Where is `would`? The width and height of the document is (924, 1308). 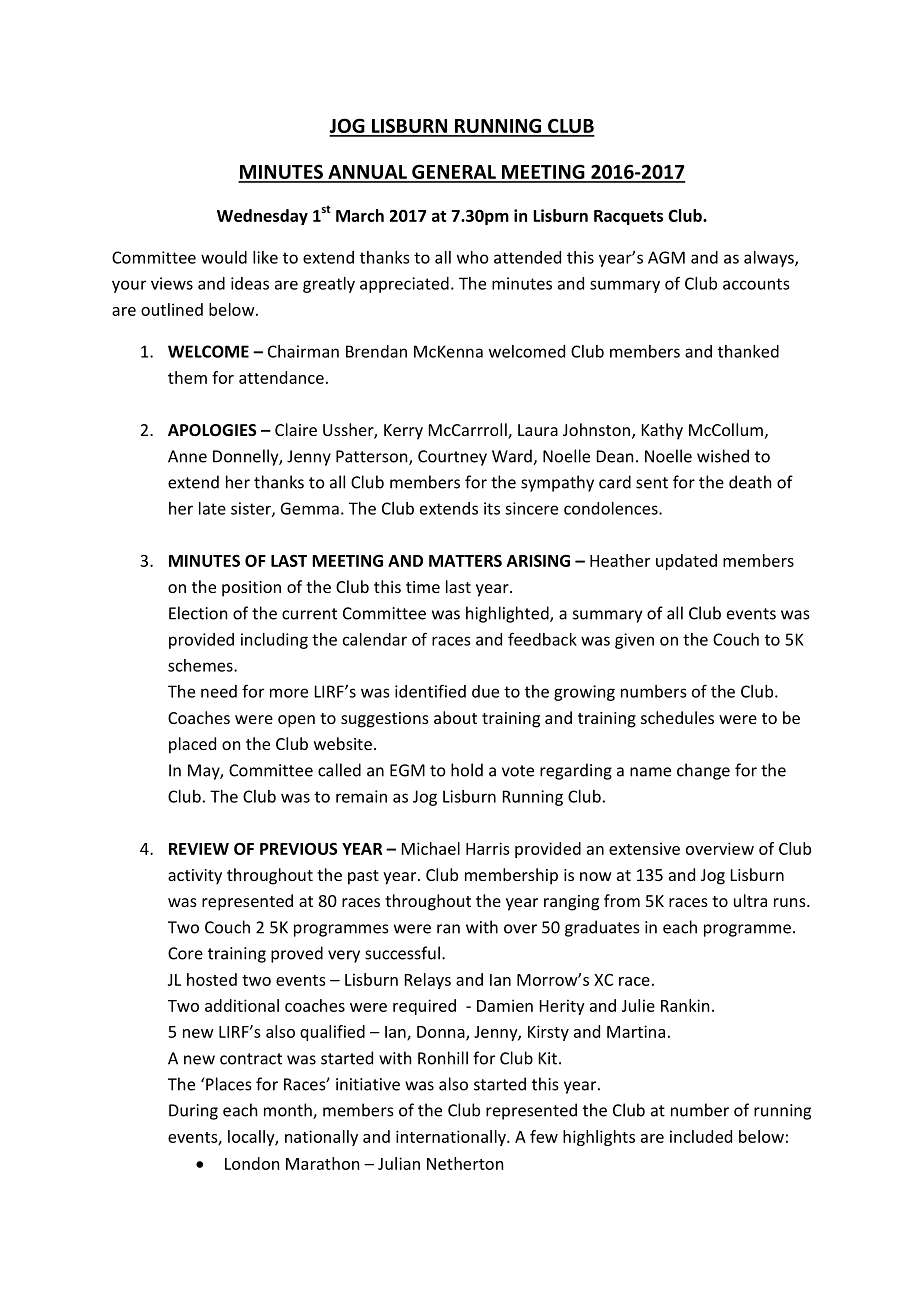
would is located at coordinates (224, 257).
